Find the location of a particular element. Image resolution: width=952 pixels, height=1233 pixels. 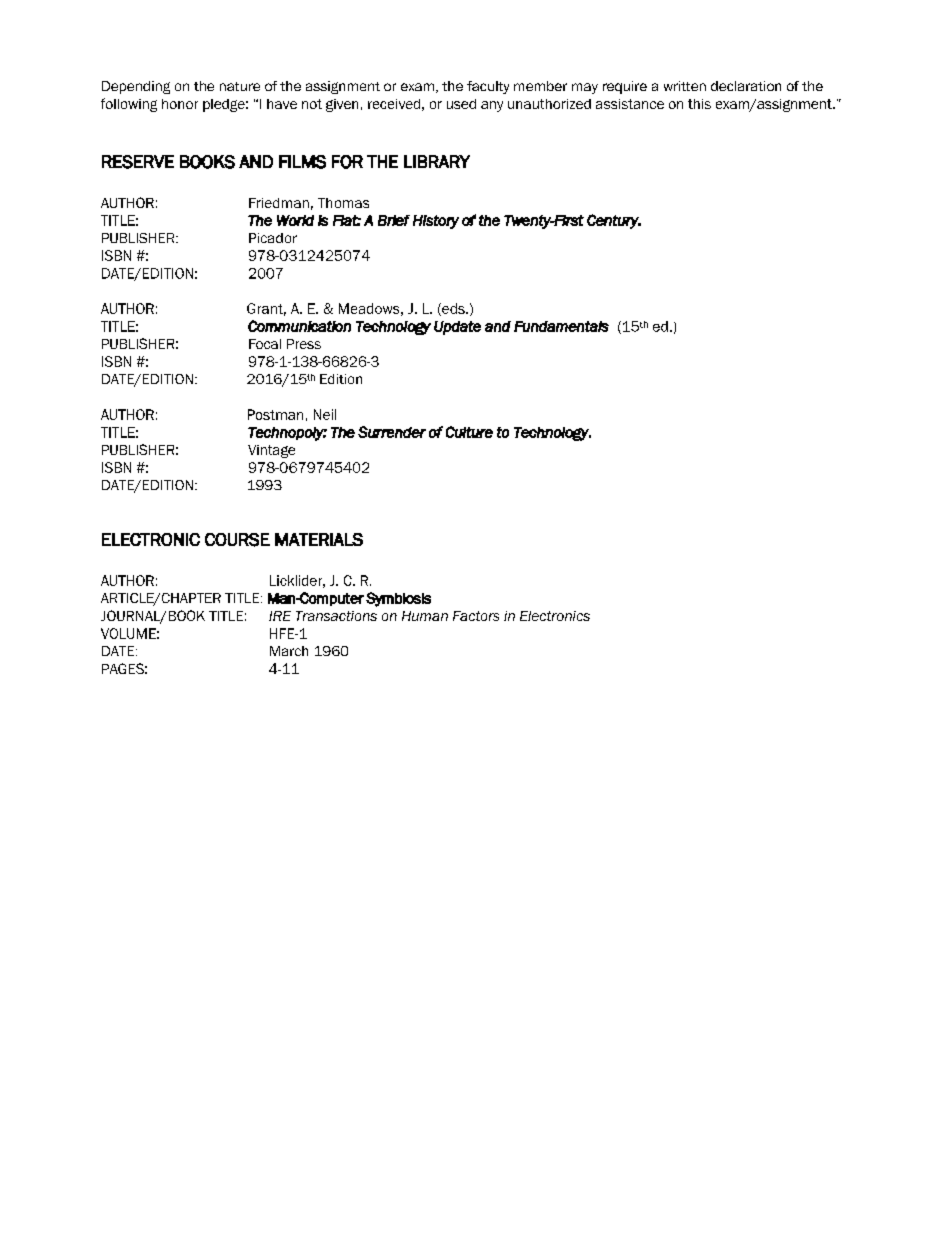

honor is located at coordinates (180, 104).
